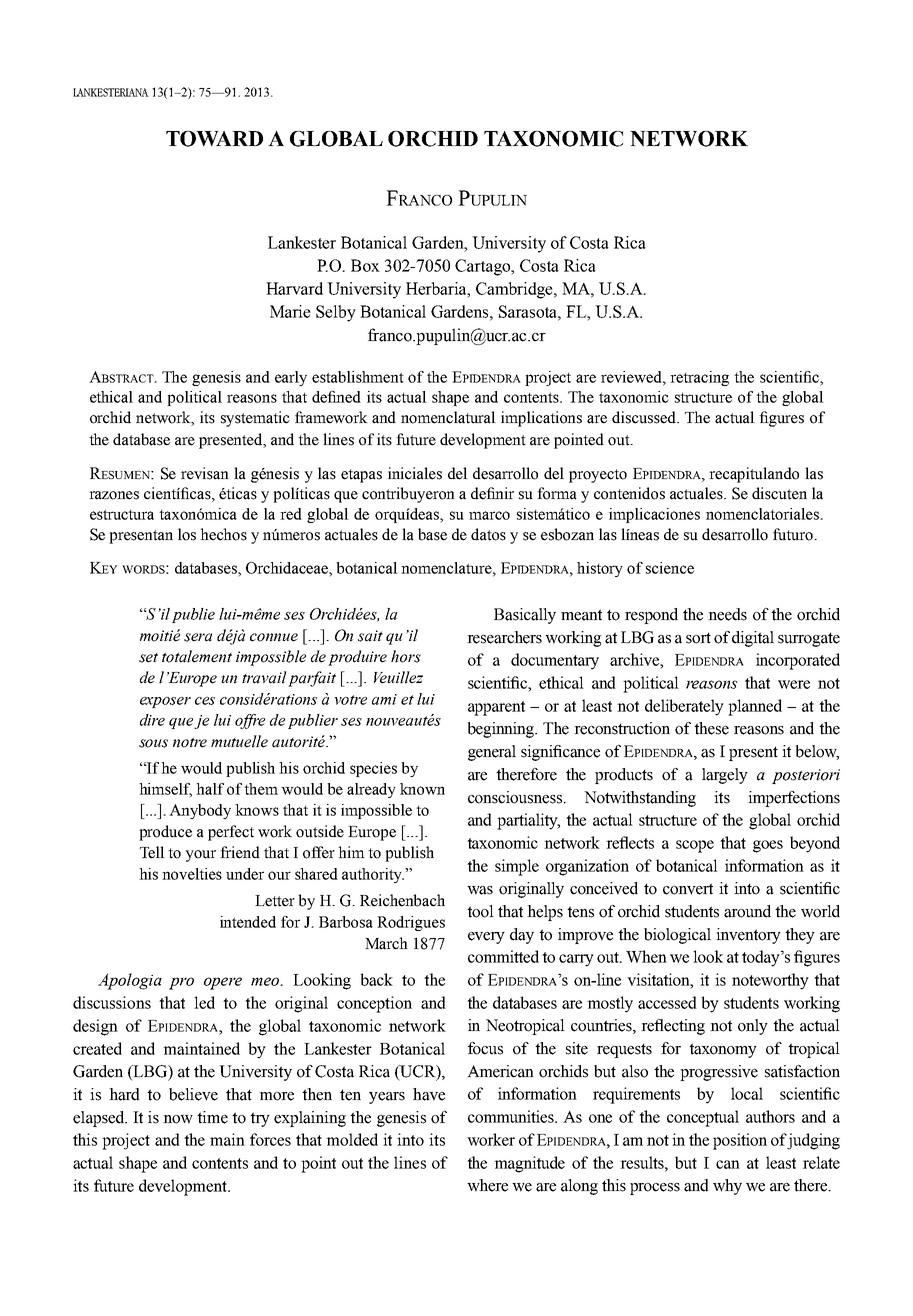 The width and height of the screenshot is (913, 1316). Describe the element at coordinates (365, 265) in the screenshot. I see `Box` at that location.
